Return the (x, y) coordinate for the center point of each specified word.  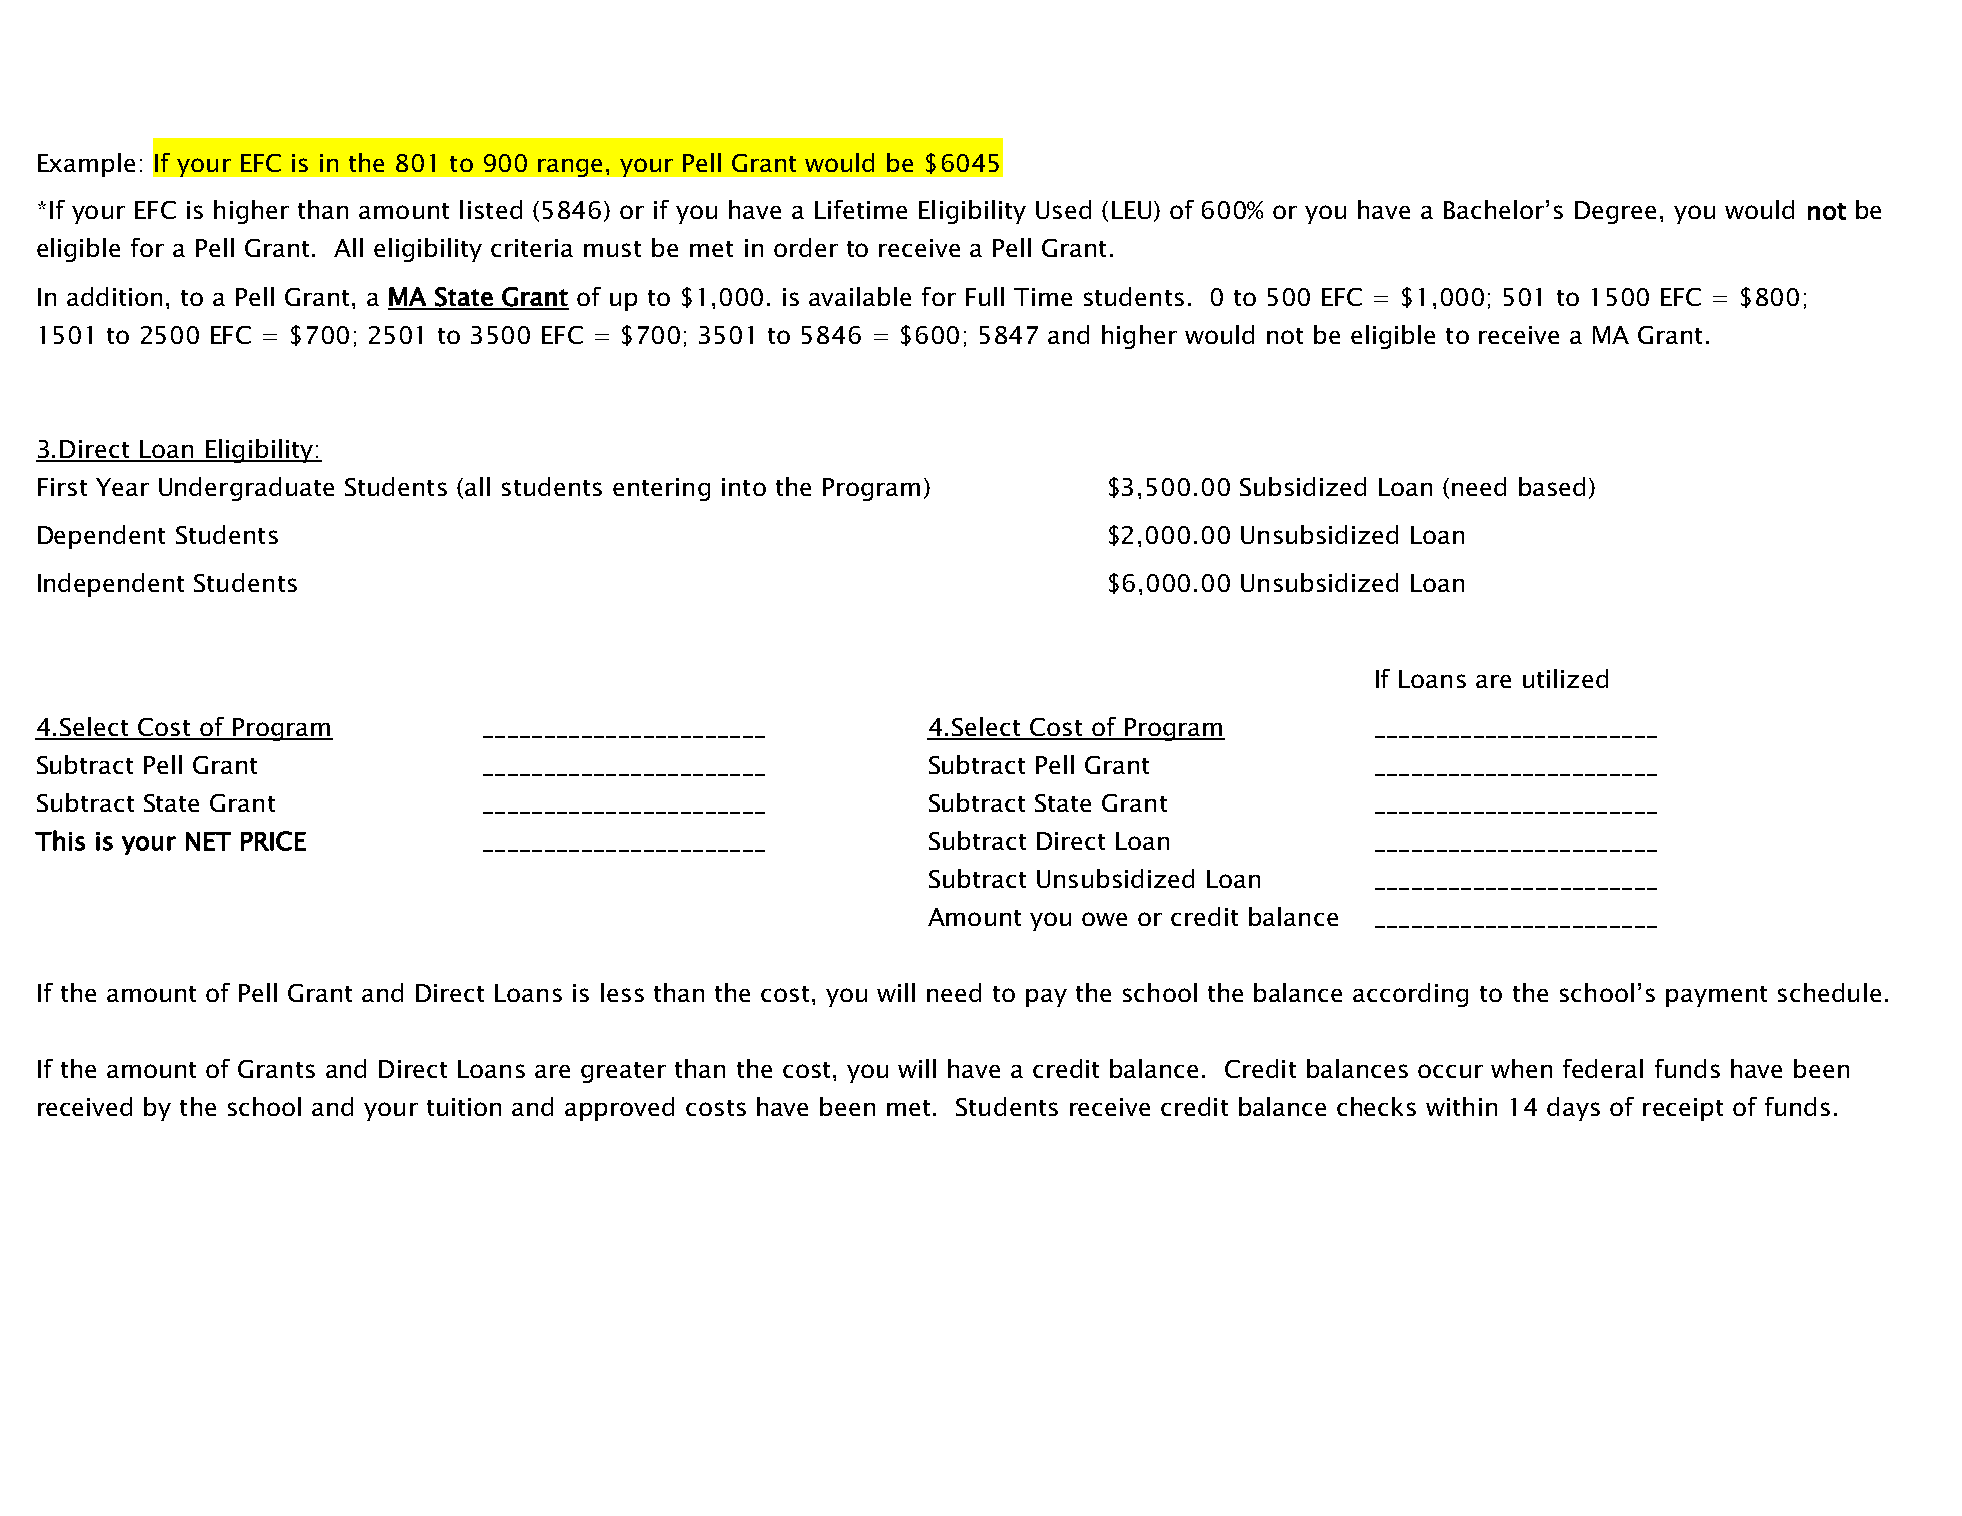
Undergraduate (246, 489)
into (744, 487)
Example (86, 165)
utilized (1565, 678)
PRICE (273, 841)
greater (623, 1072)
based (1552, 486)
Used (1063, 209)
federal (1603, 1068)
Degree (1615, 212)
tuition (464, 1107)
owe (1104, 919)
